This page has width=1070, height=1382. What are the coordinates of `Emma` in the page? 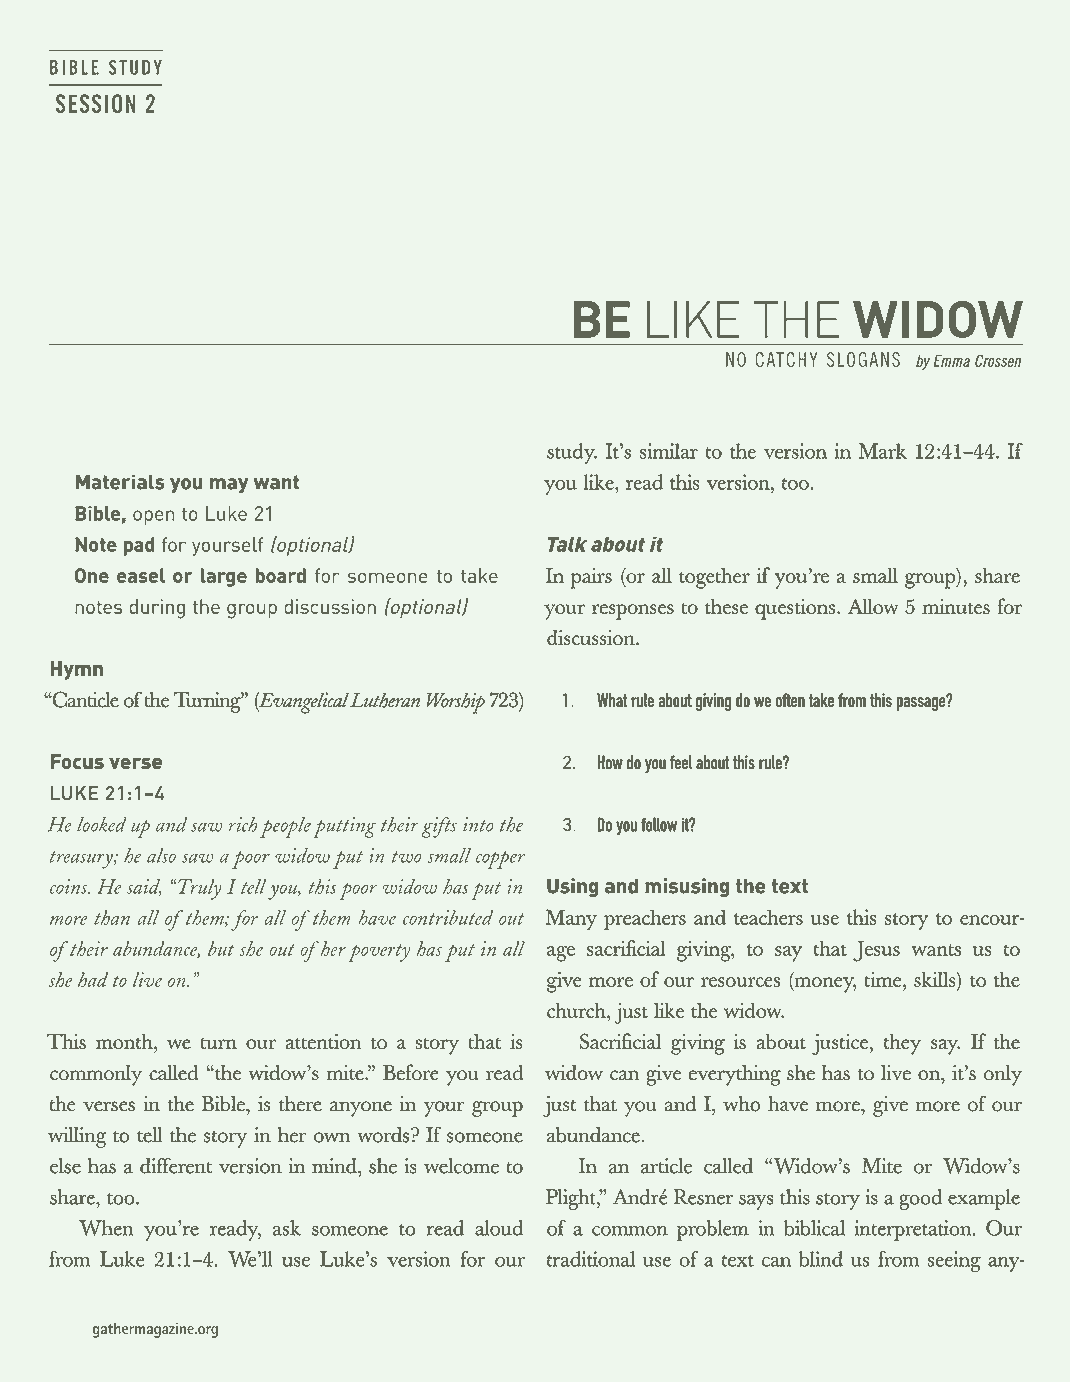 It's located at (951, 361).
